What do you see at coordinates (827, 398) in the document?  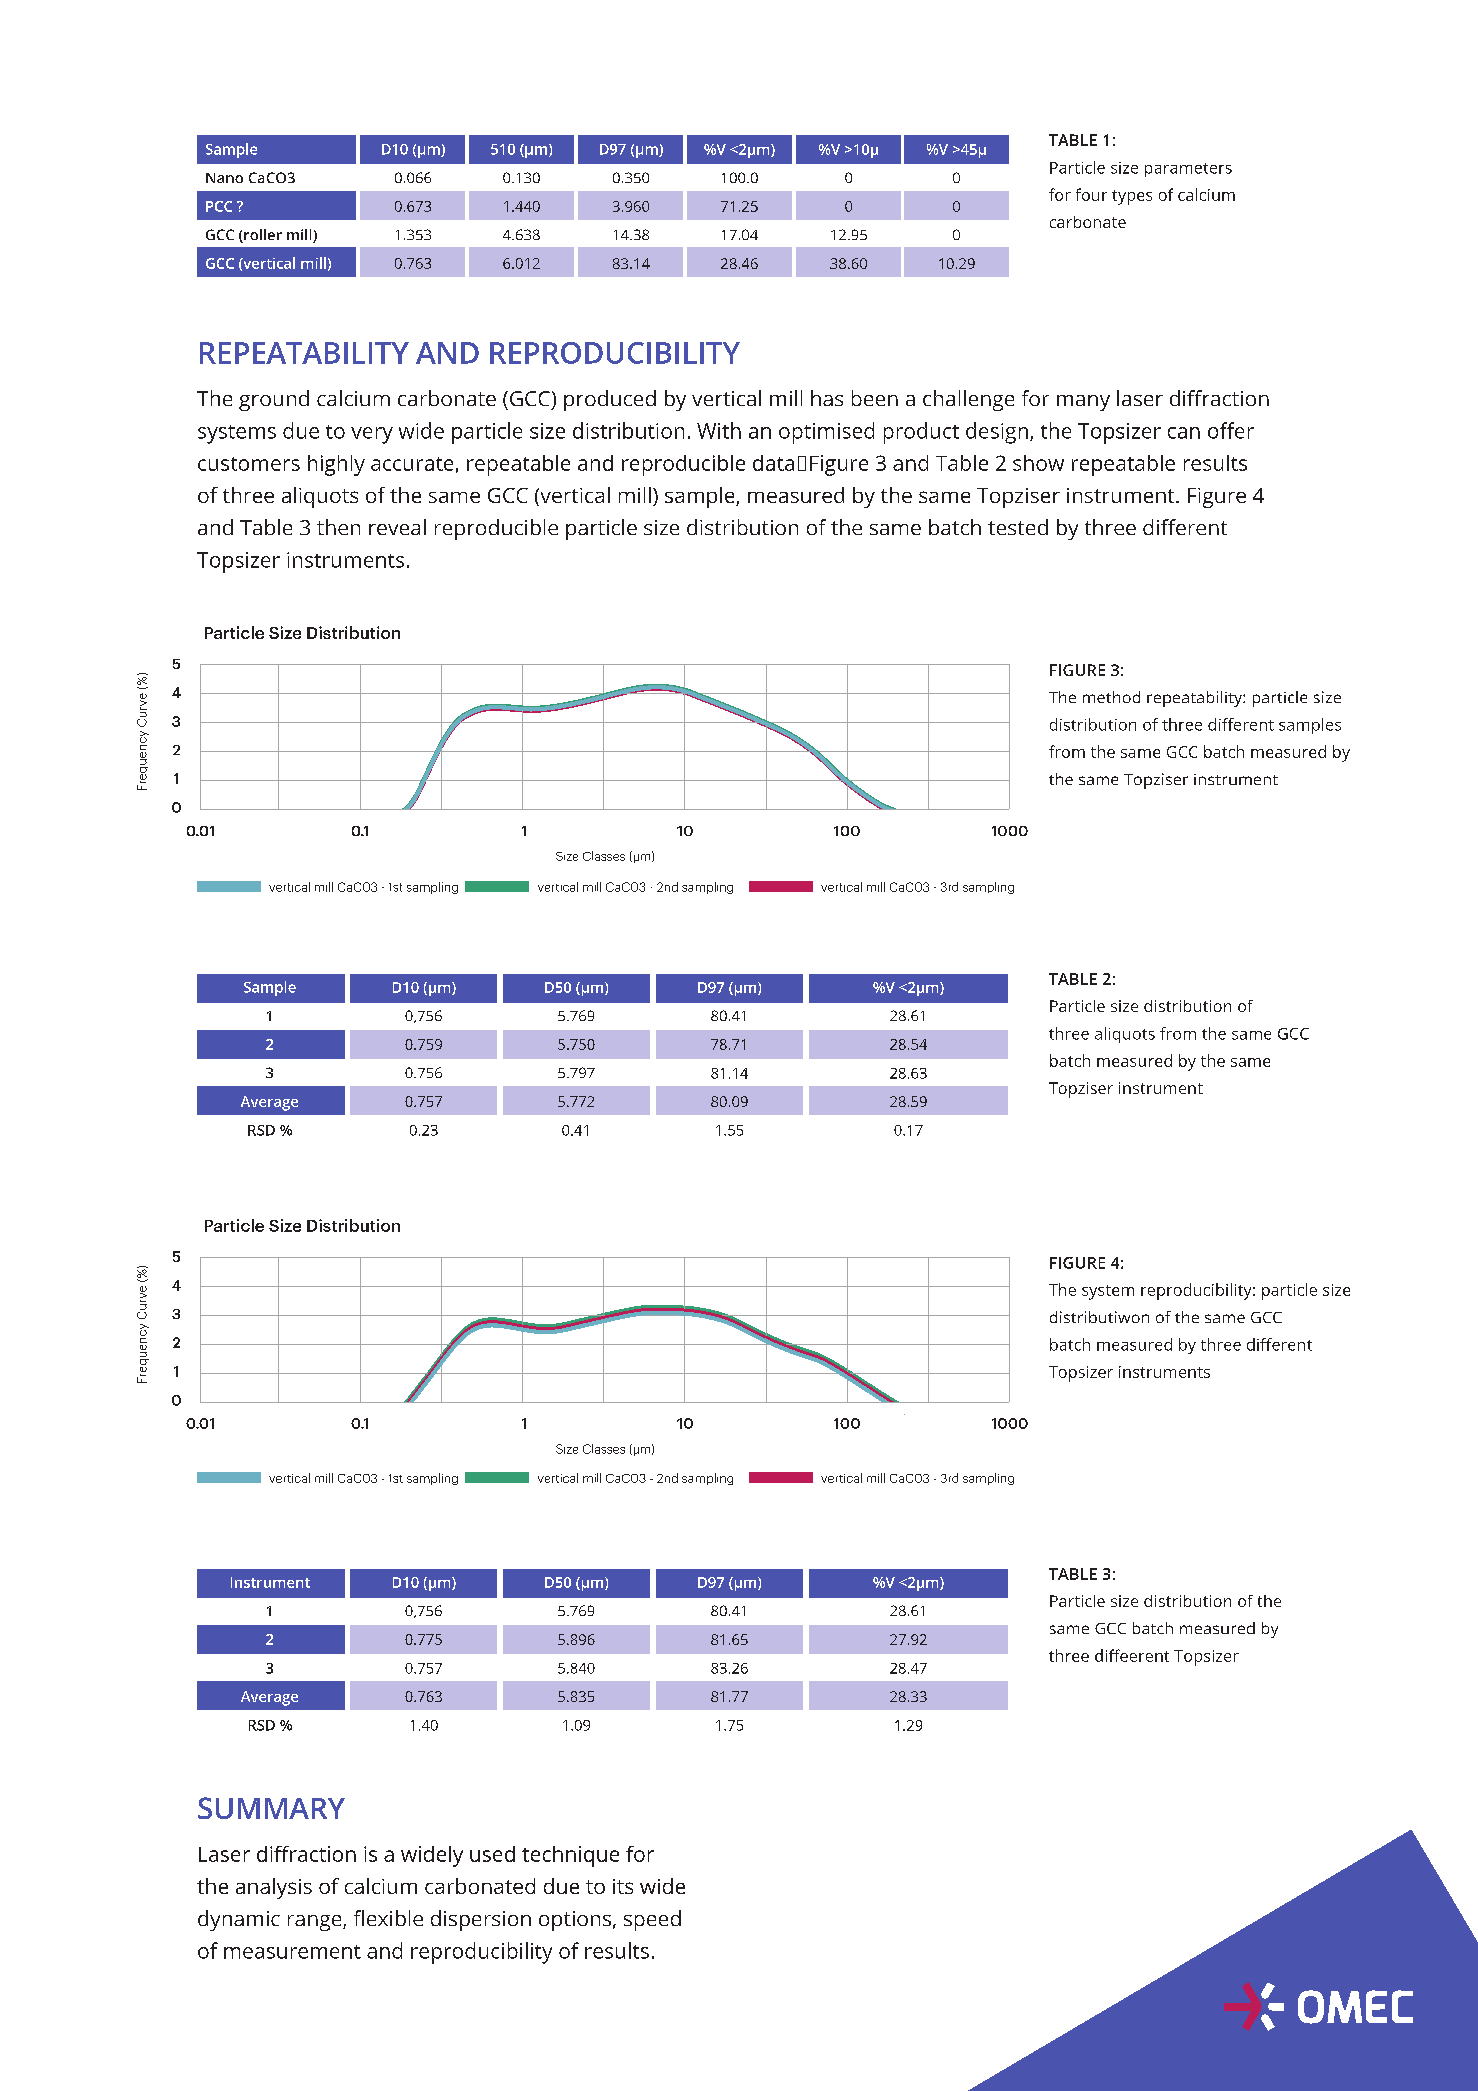 I see `has` at bounding box center [827, 398].
